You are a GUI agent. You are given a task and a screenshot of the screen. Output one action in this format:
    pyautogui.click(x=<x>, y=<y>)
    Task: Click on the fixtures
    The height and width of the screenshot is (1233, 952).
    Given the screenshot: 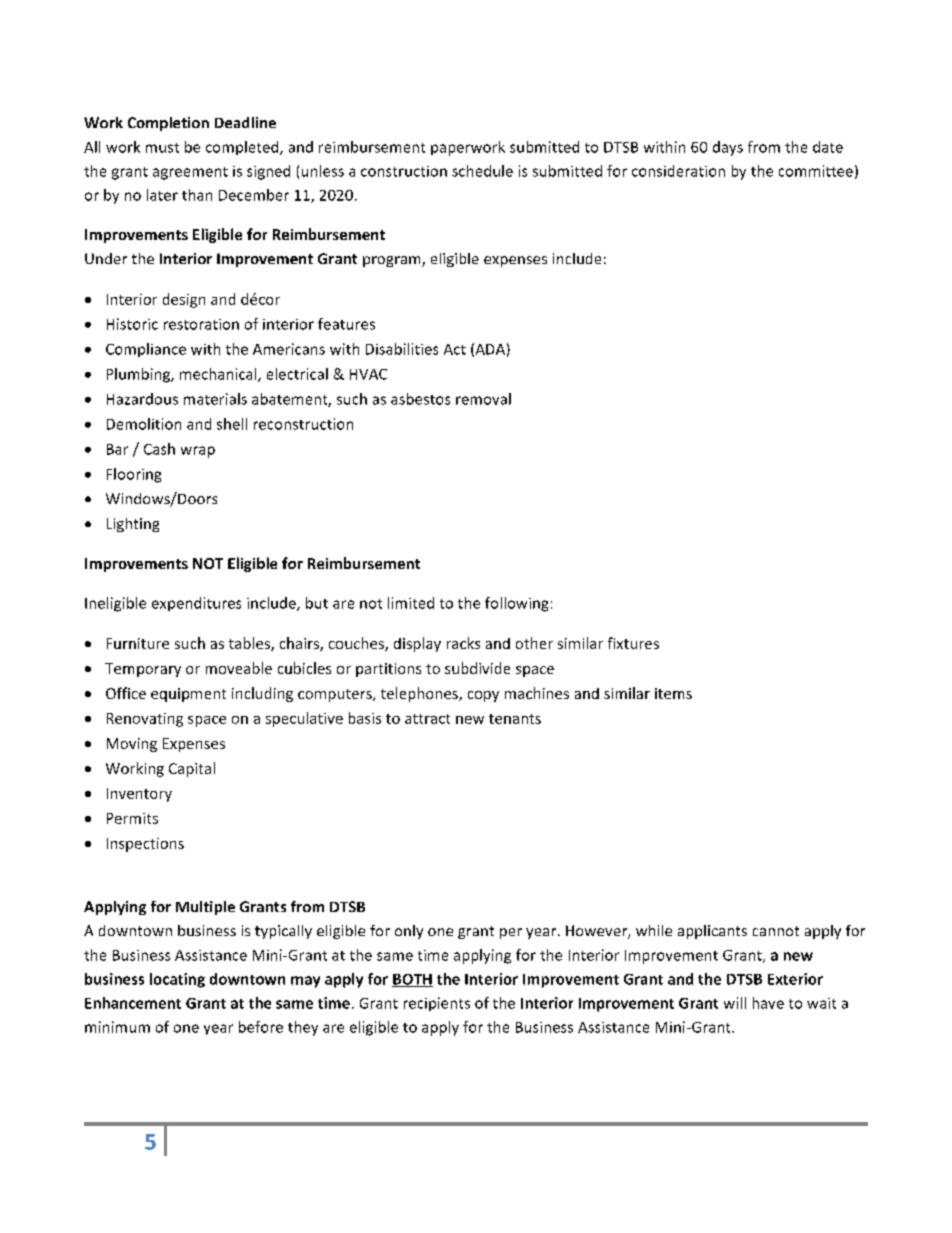 What is the action you would take?
    pyautogui.click(x=633, y=643)
